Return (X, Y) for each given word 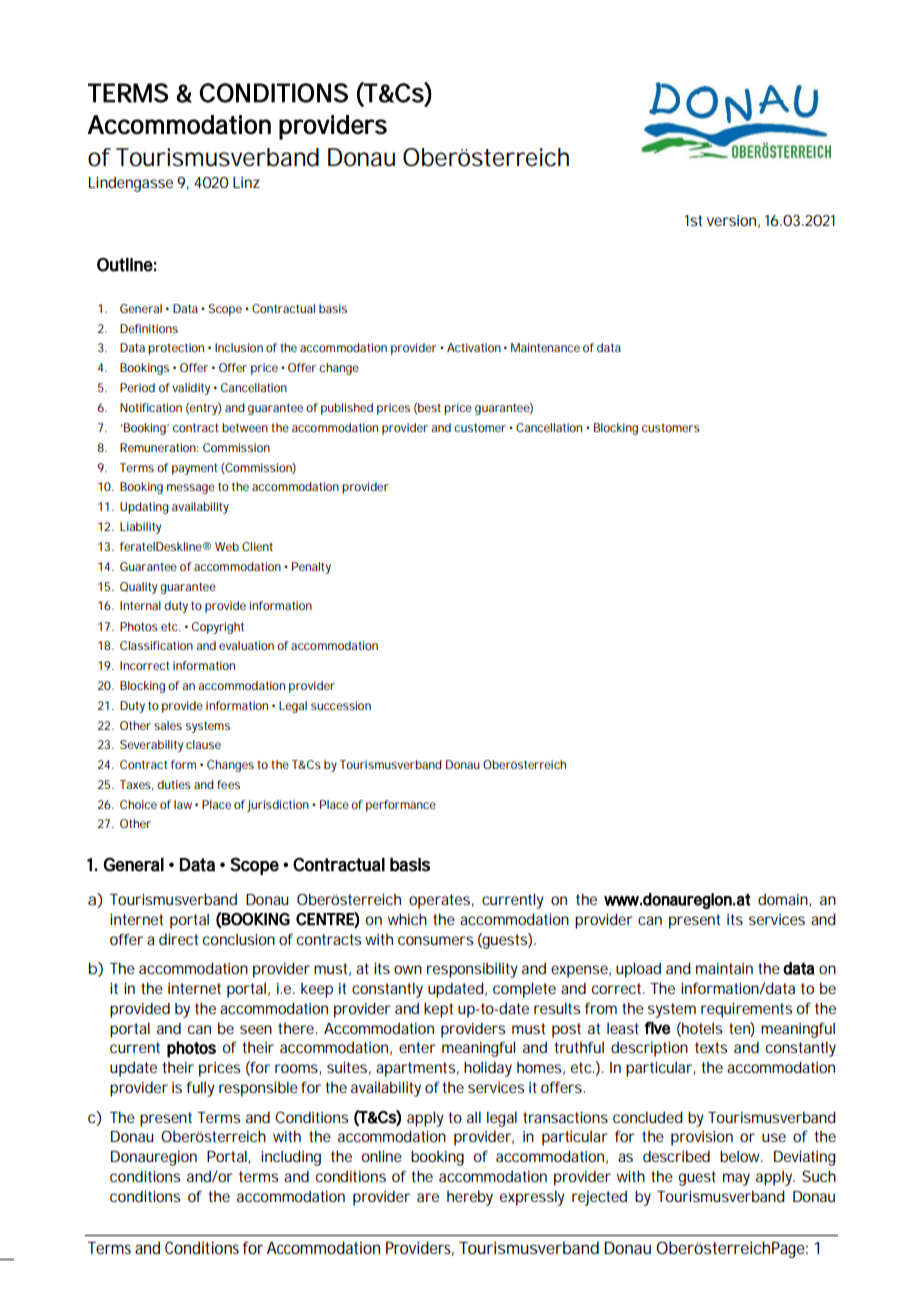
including (291, 1158)
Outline (125, 265)
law (183, 804)
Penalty (311, 568)
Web (227, 546)
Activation (474, 347)
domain (783, 899)
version (731, 220)
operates (439, 901)
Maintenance (545, 347)
